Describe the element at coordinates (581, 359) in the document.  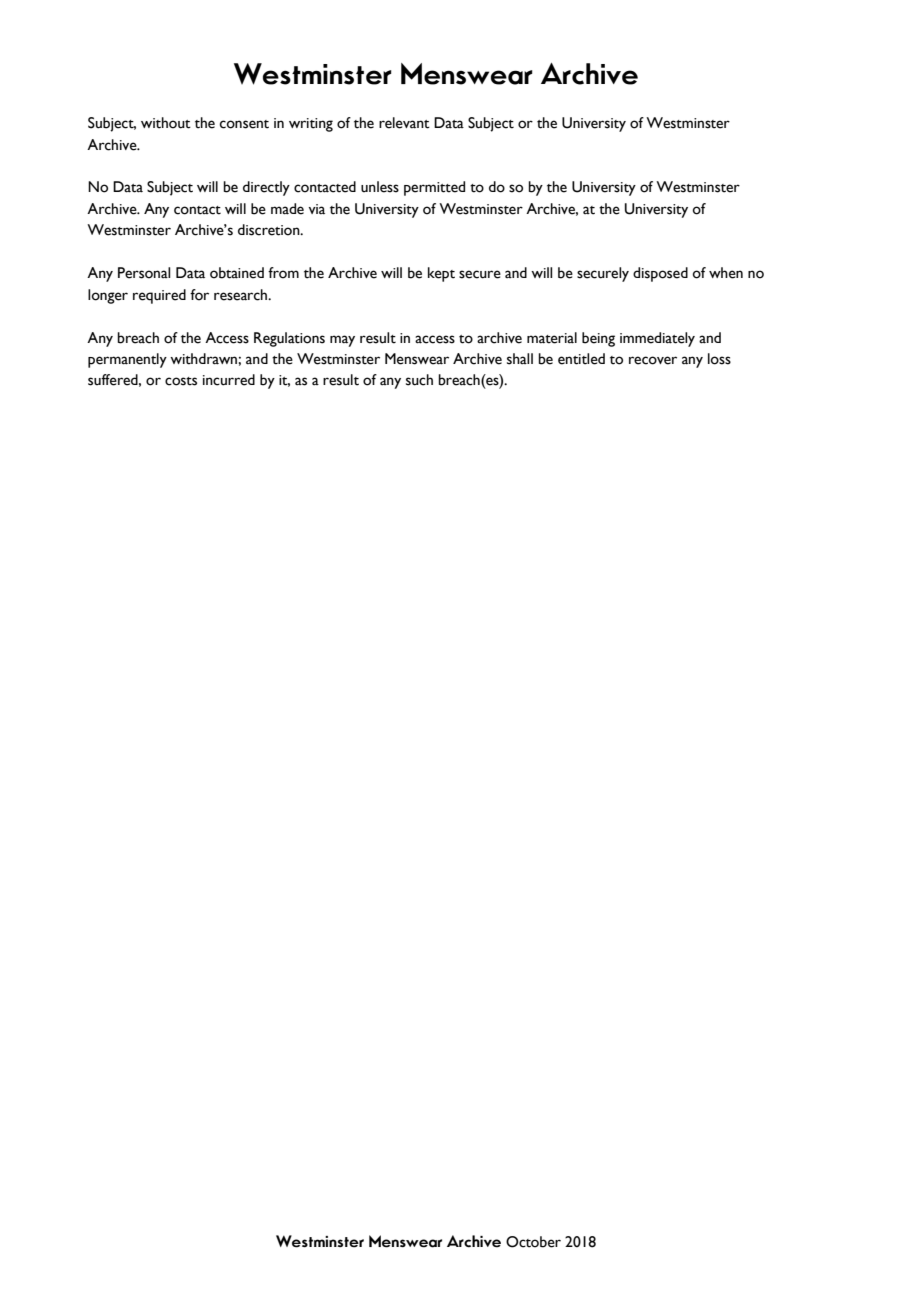
I see `entitled` at that location.
